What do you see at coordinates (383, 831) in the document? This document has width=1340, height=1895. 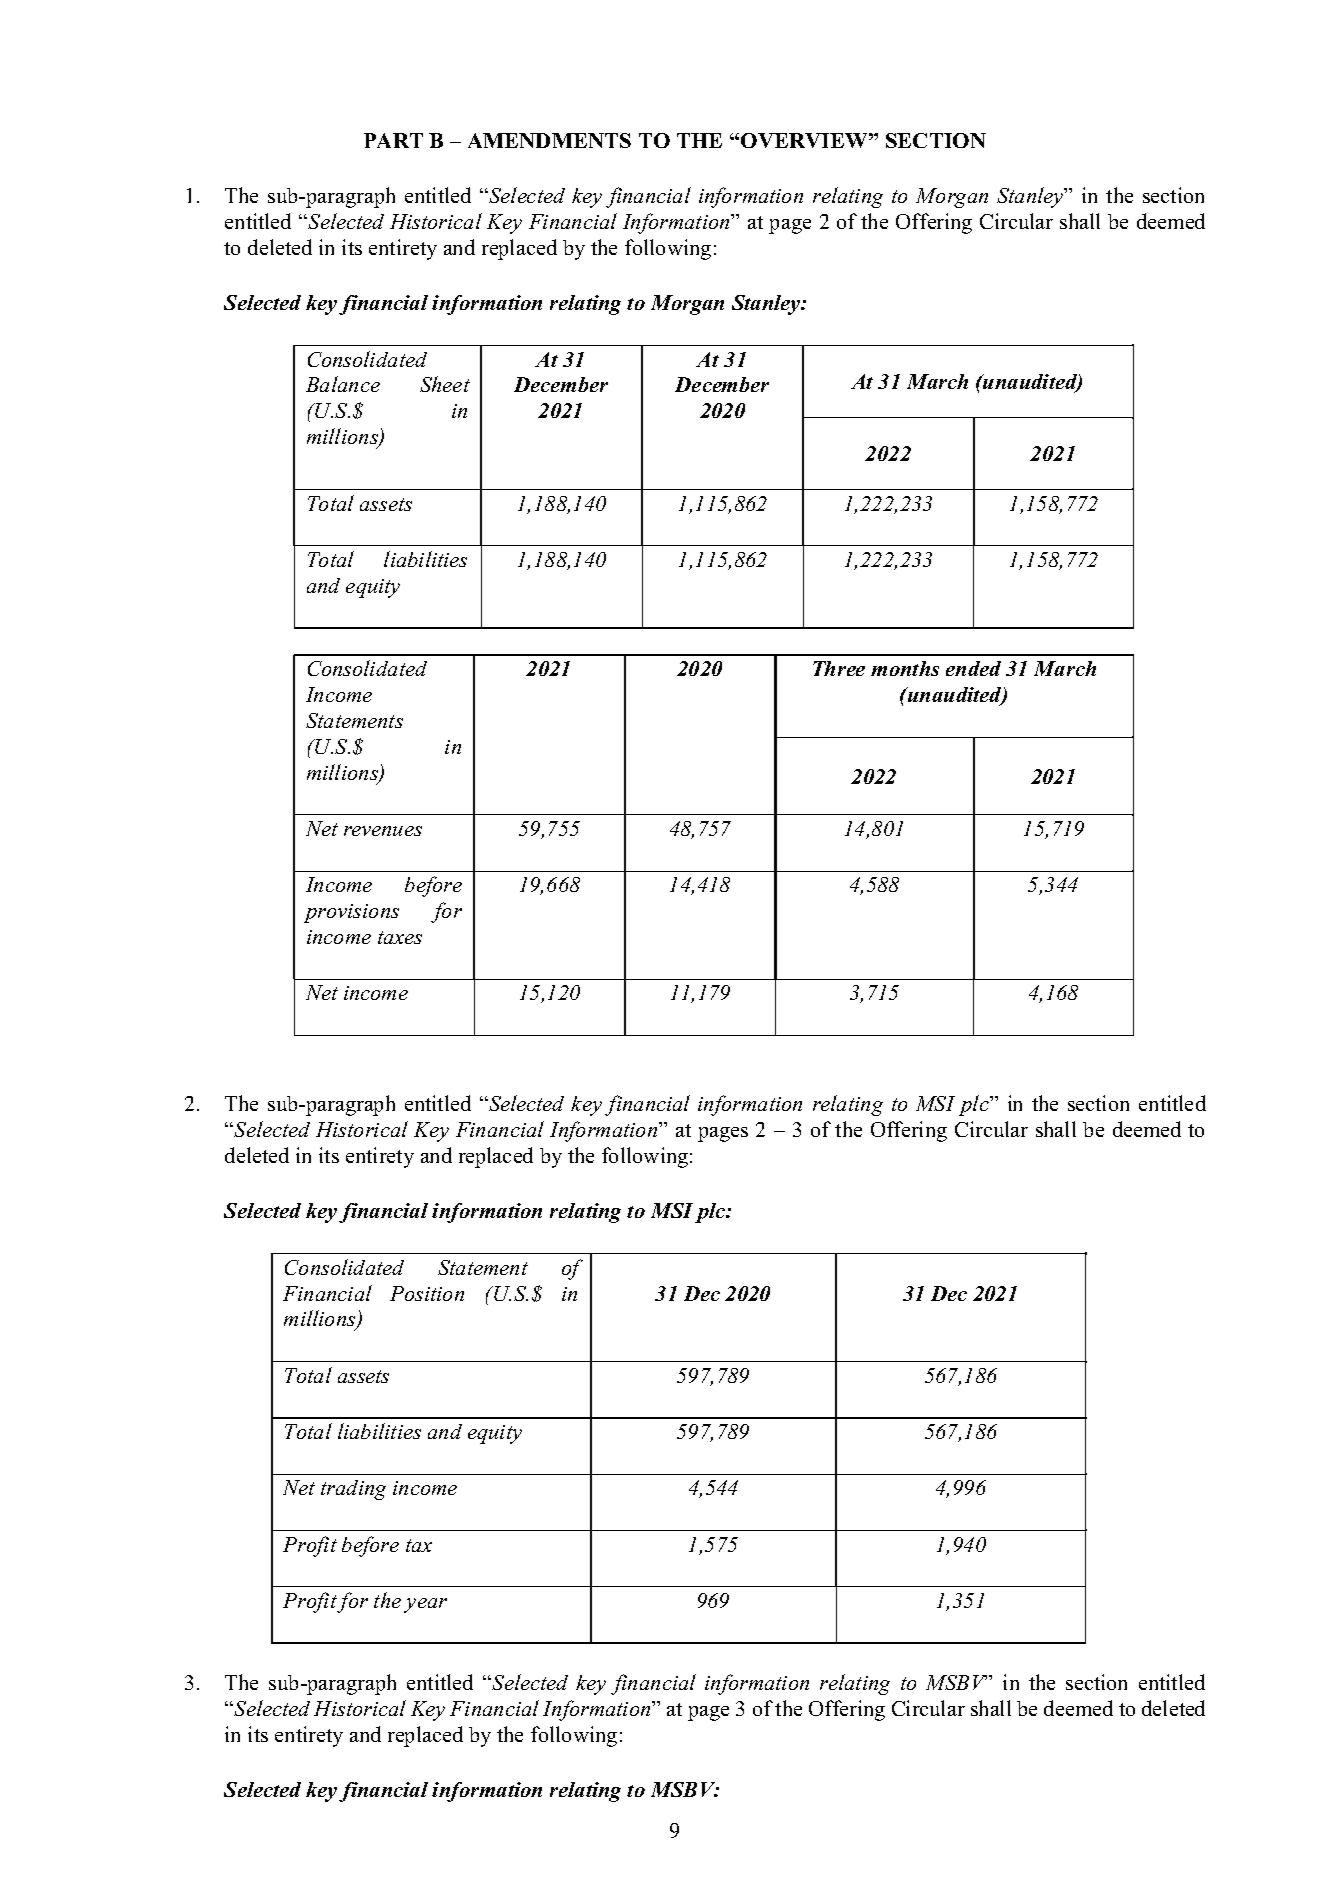 I see `revenues` at bounding box center [383, 831].
